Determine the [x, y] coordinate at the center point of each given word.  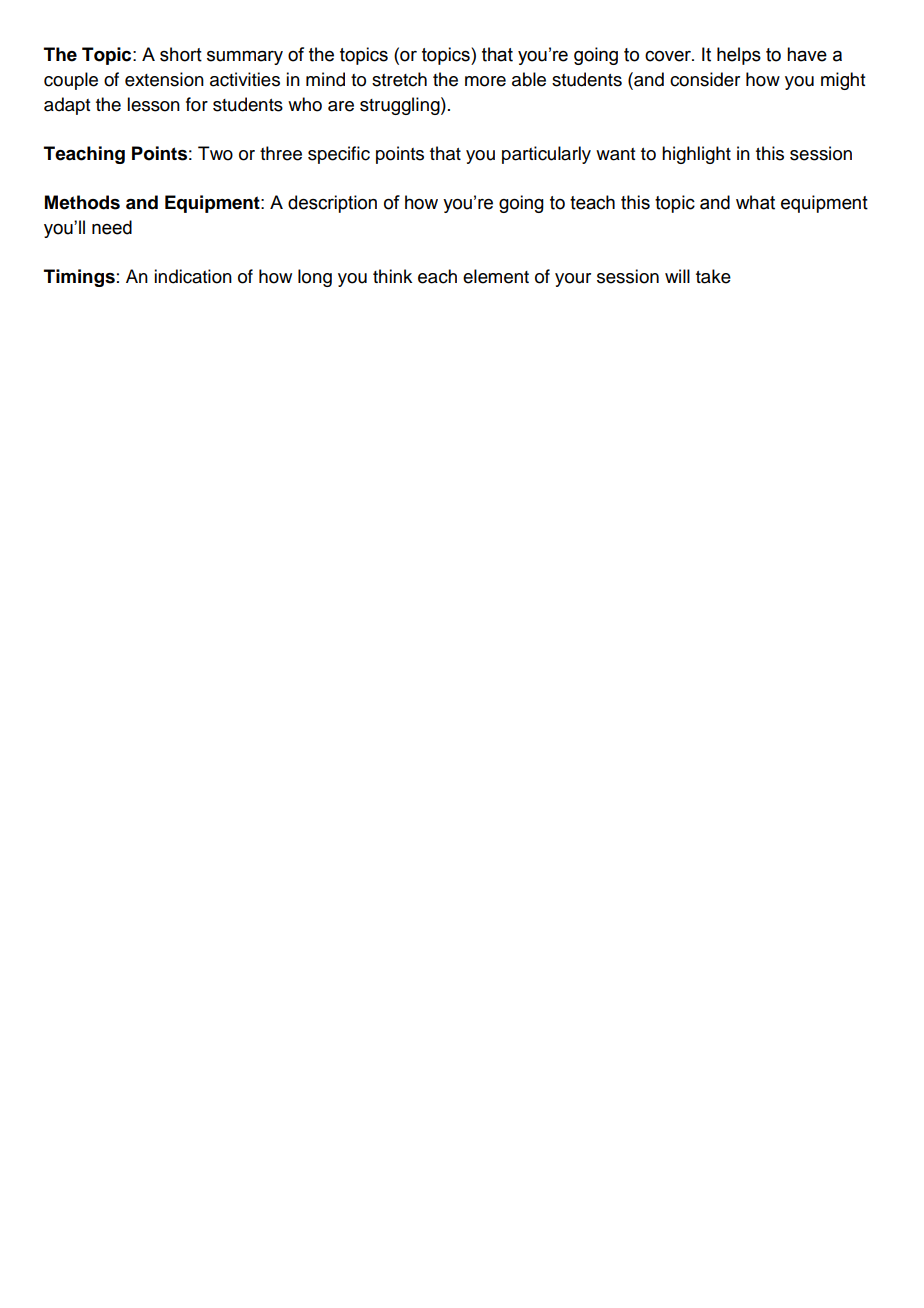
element [496, 276]
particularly [546, 155]
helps [739, 56]
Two [215, 153]
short [181, 54]
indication [193, 276]
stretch [399, 79]
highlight [696, 155]
